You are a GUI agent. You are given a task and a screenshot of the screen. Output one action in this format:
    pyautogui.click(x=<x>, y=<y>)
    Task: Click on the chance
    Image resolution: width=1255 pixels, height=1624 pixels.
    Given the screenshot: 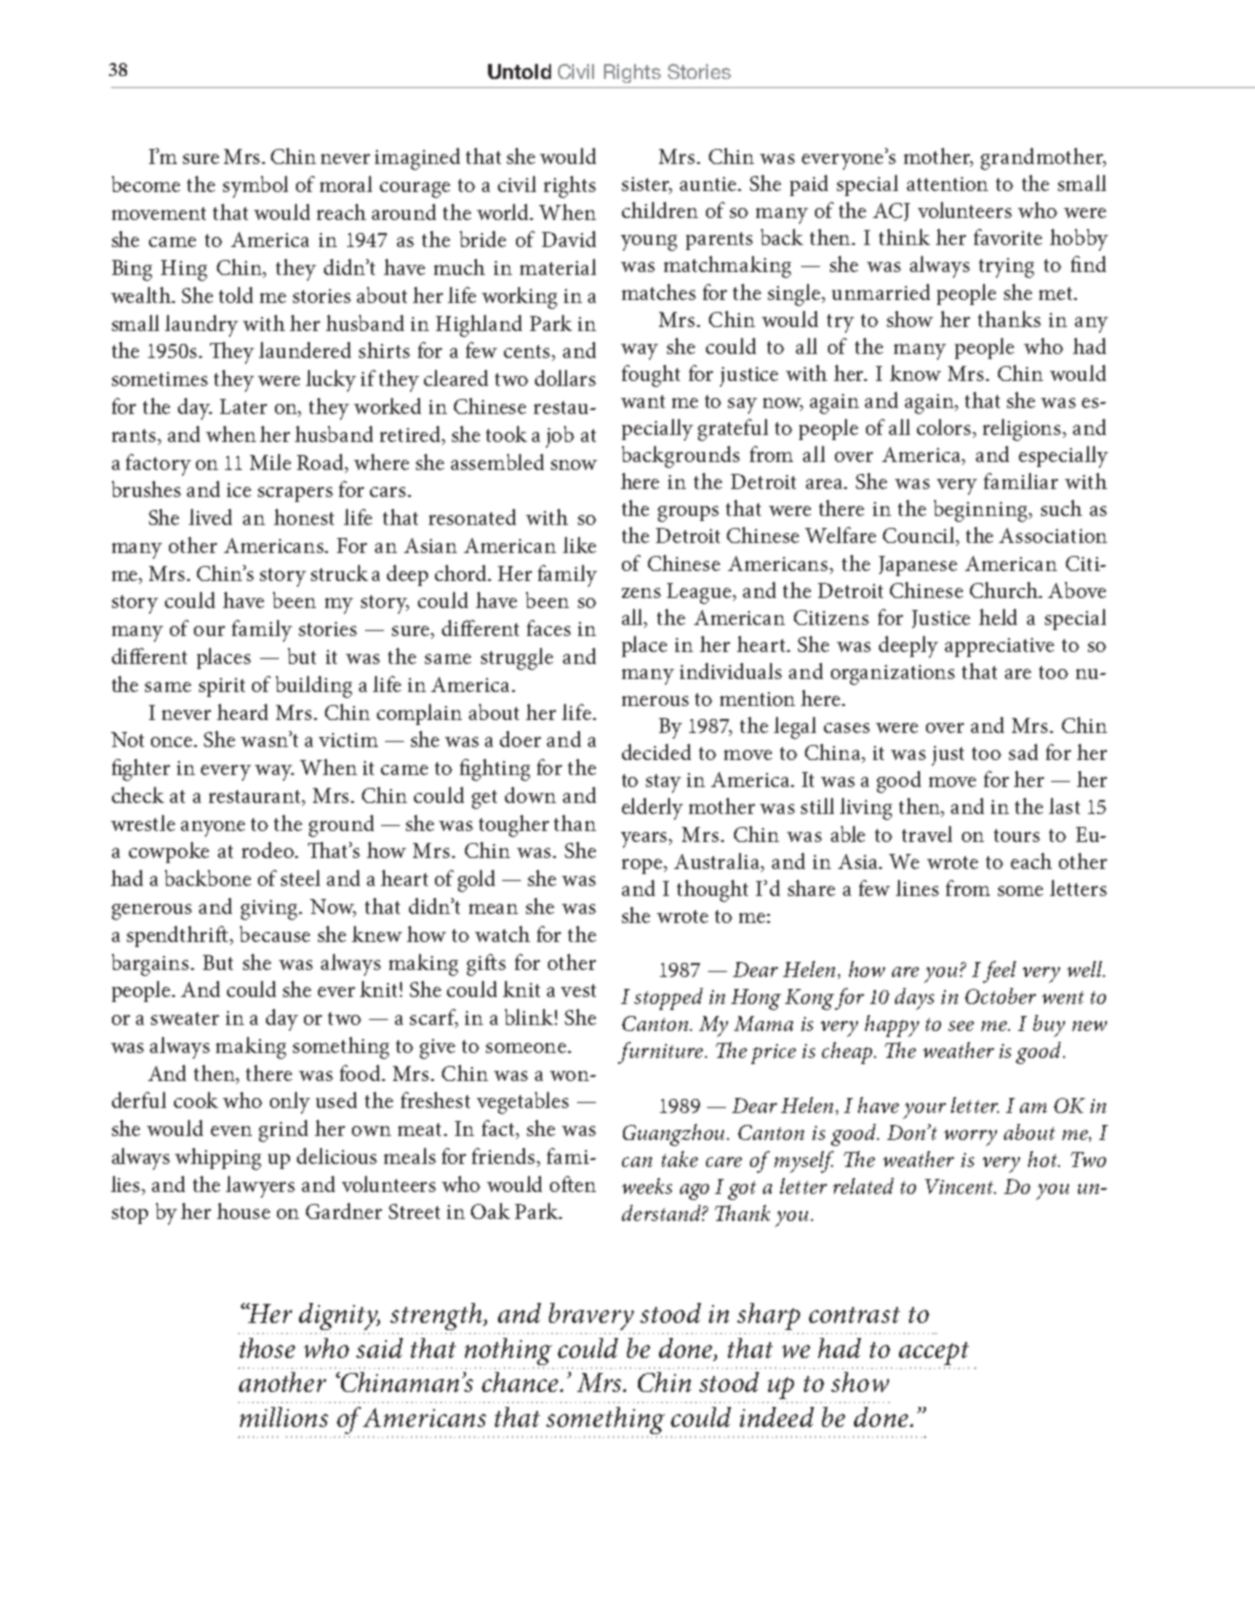 What is the action you would take?
    pyautogui.click(x=522, y=1382)
